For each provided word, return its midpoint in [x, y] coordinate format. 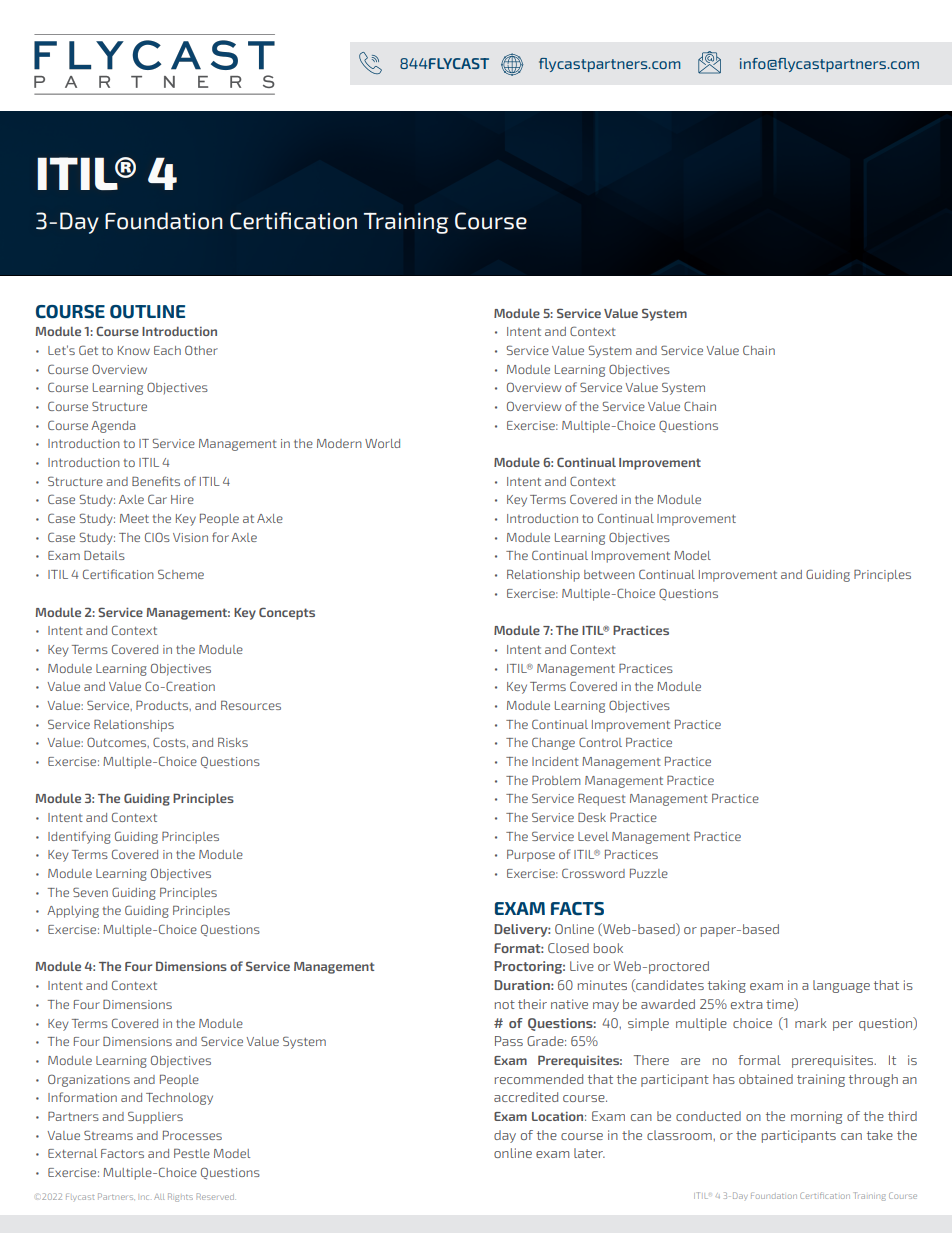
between [609, 574]
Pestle [192, 1153]
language [841, 986]
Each [167, 350]
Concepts [287, 613]
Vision [190, 537]
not [505, 1004]
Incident [555, 761]
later [589, 1153]
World [382, 443]
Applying [73, 912]
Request [602, 800]
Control [600, 742]
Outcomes [118, 742]
